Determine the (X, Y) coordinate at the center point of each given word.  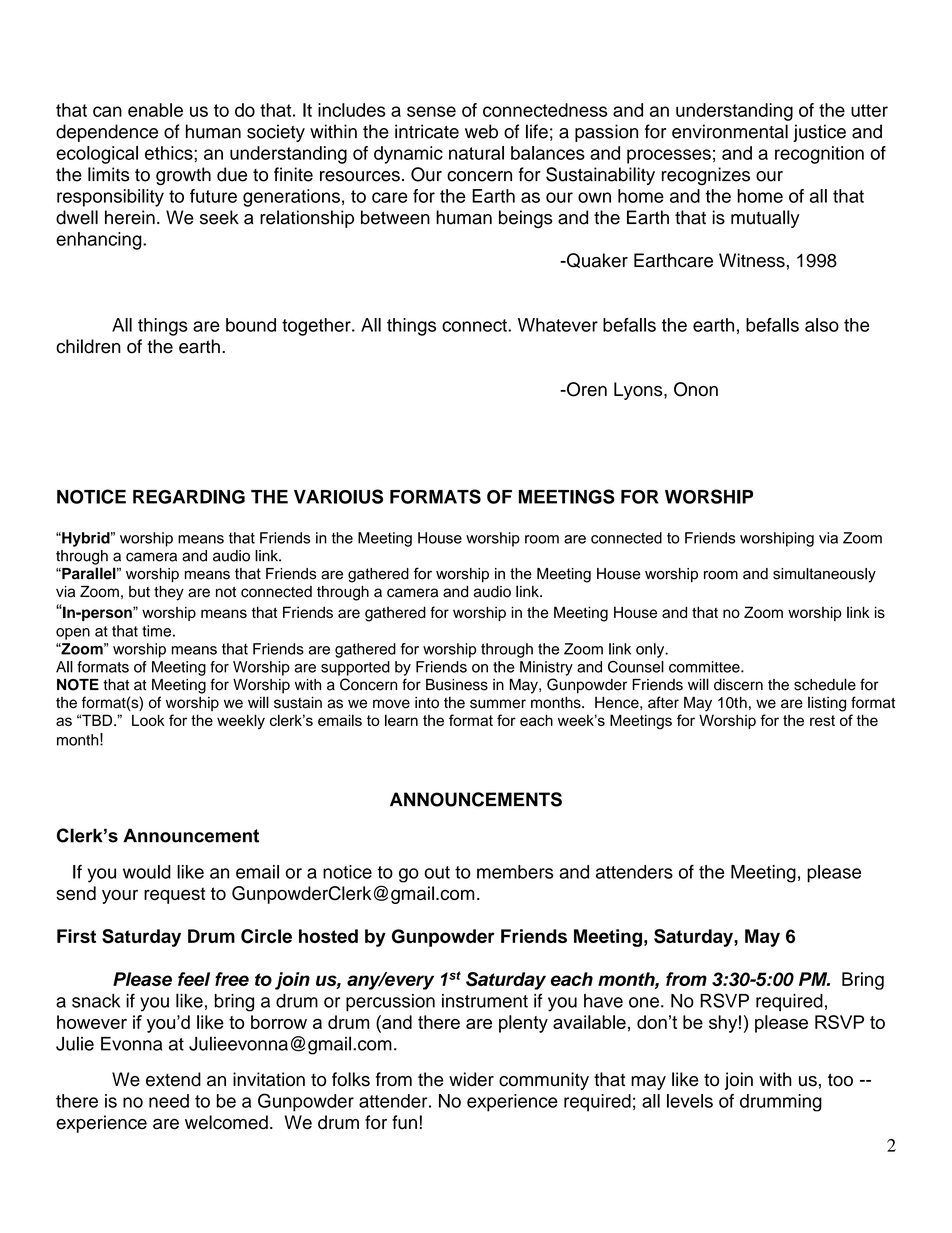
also (822, 325)
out (437, 872)
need (169, 1101)
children (88, 346)
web (481, 131)
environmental (730, 131)
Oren (586, 389)
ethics (170, 153)
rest (822, 720)
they (169, 593)
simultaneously (824, 575)
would (147, 872)
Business (457, 685)
